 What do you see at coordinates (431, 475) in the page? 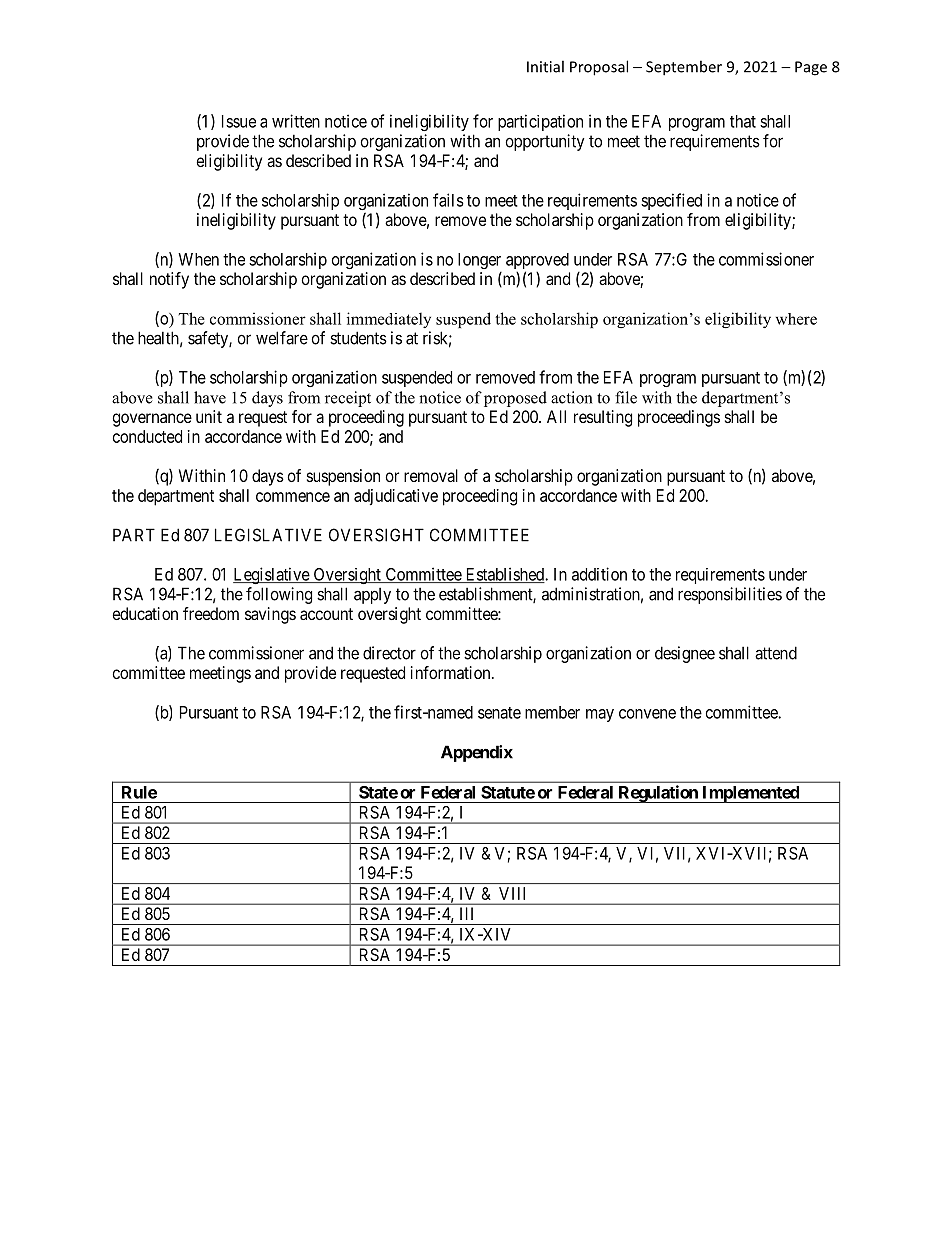
I see `removal` at bounding box center [431, 475].
